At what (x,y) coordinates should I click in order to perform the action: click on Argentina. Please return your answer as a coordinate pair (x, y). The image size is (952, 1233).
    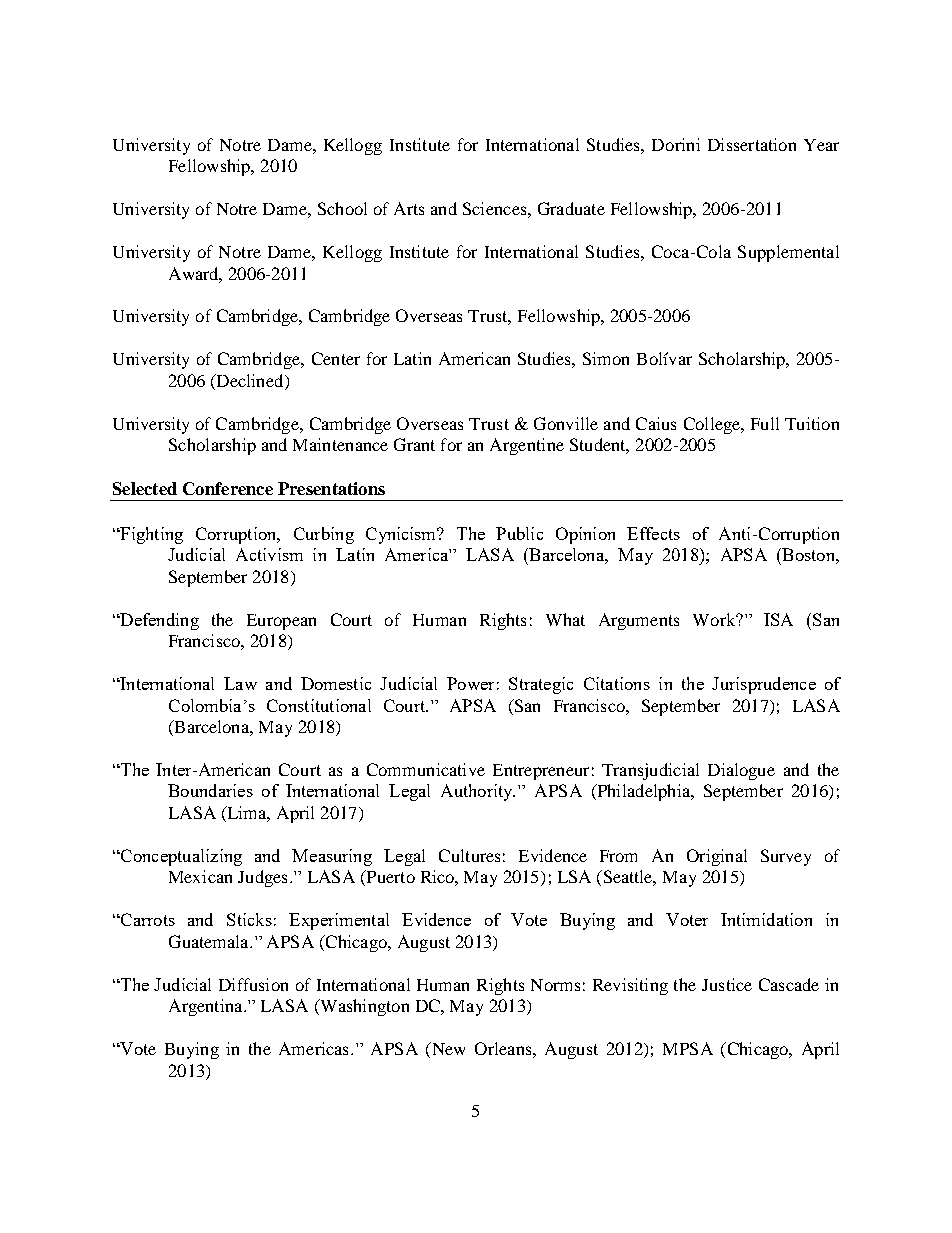
    Looking at the image, I should click on (207, 1007).
